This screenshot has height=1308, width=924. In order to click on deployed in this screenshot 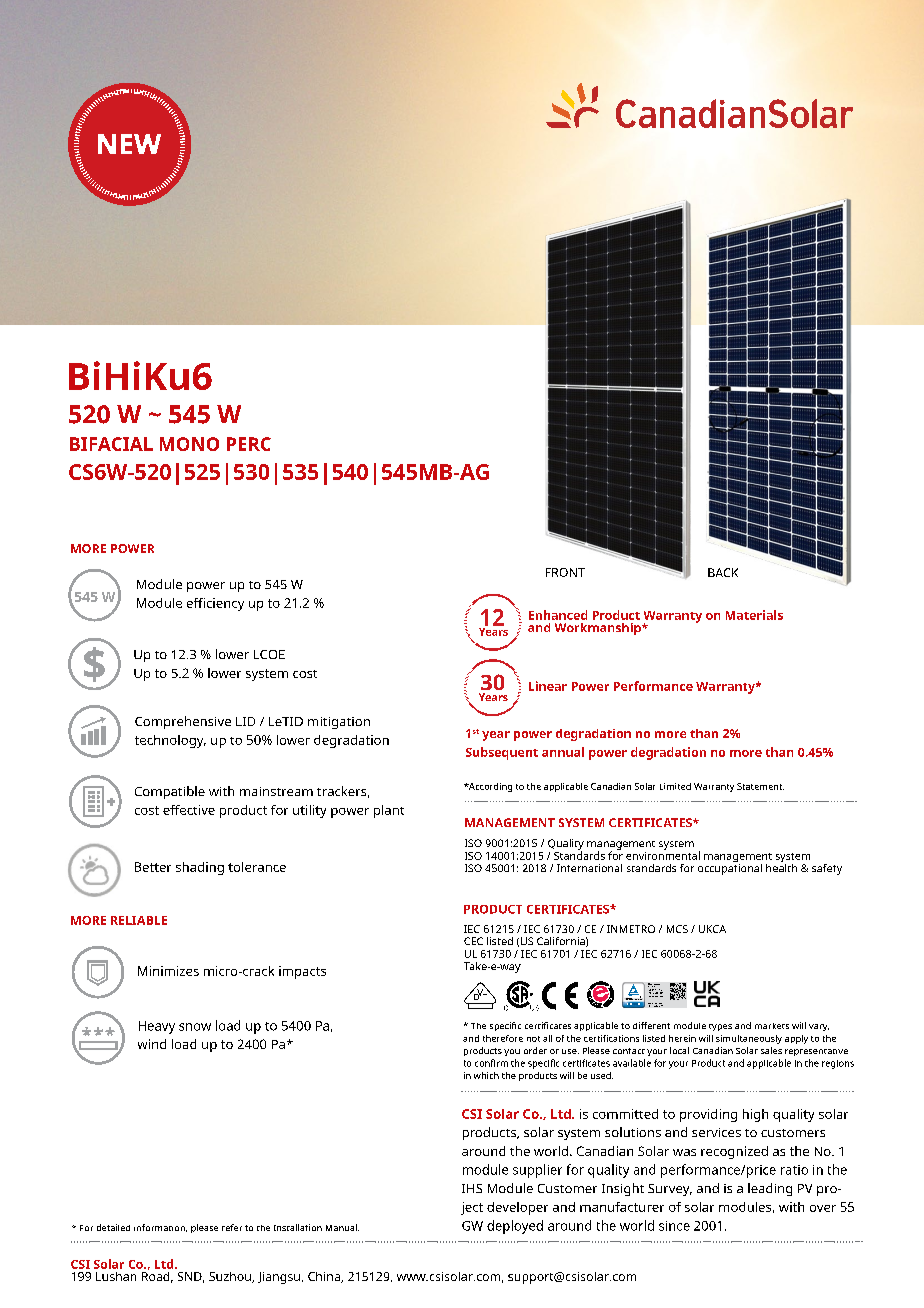, I will do `click(515, 1227)`.
